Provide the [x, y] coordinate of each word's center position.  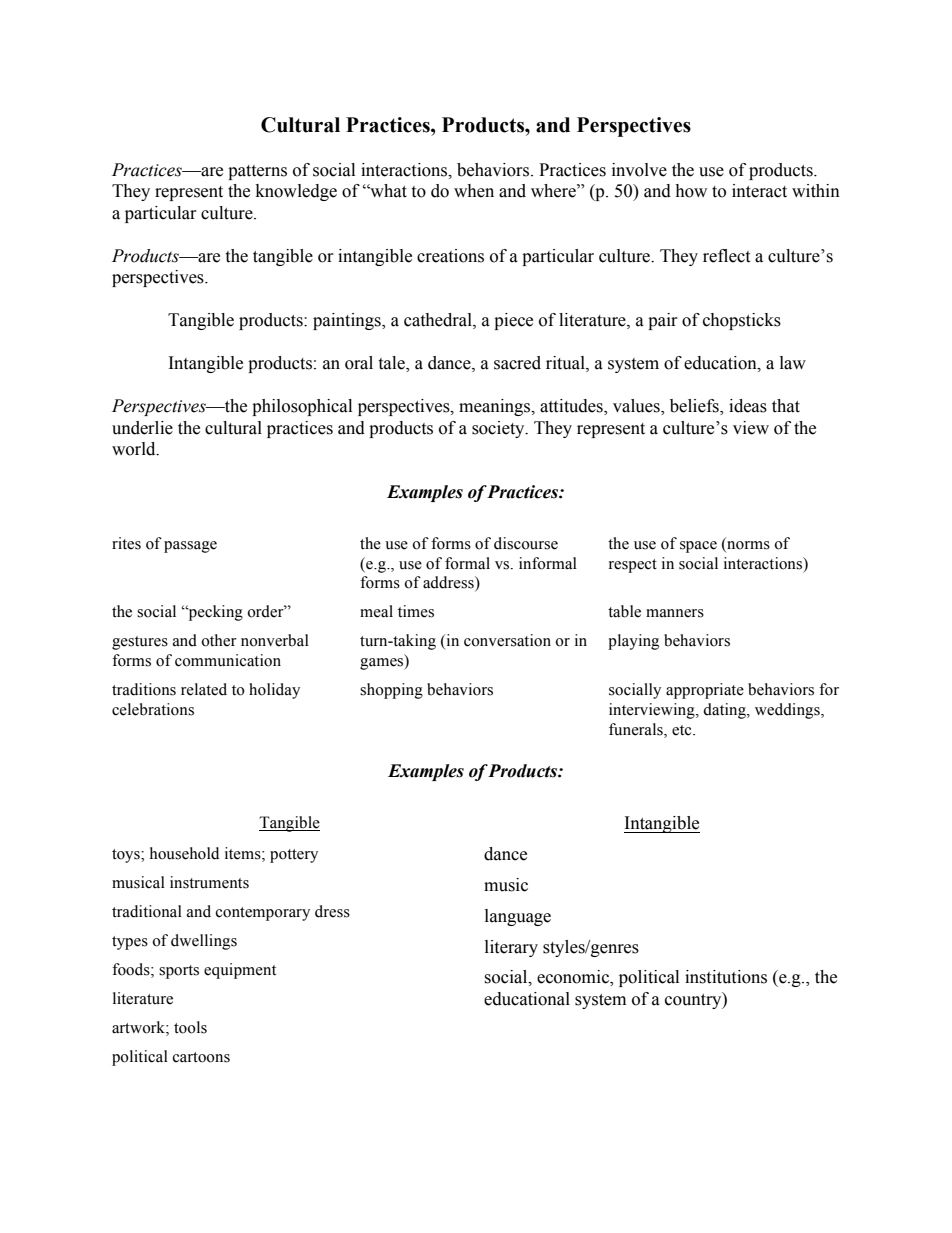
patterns [257, 172]
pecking [214, 613]
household [184, 853]
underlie [142, 428]
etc [683, 730]
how [691, 191]
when [474, 191]
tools [190, 1027]
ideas [748, 406]
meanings [496, 407]
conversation [507, 640]
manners [675, 613]
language [518, 917]
